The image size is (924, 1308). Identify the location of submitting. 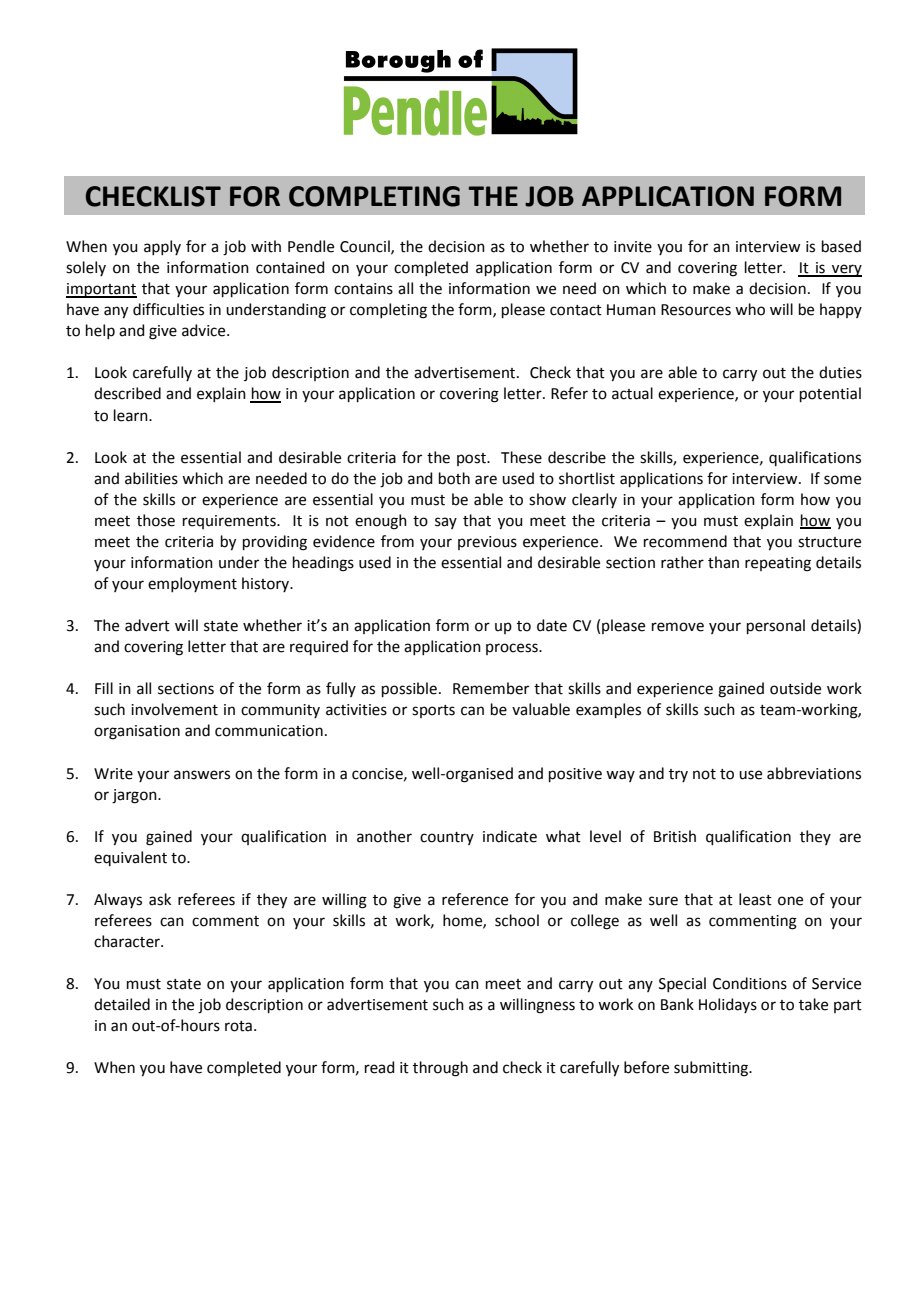
(712, 1069).
